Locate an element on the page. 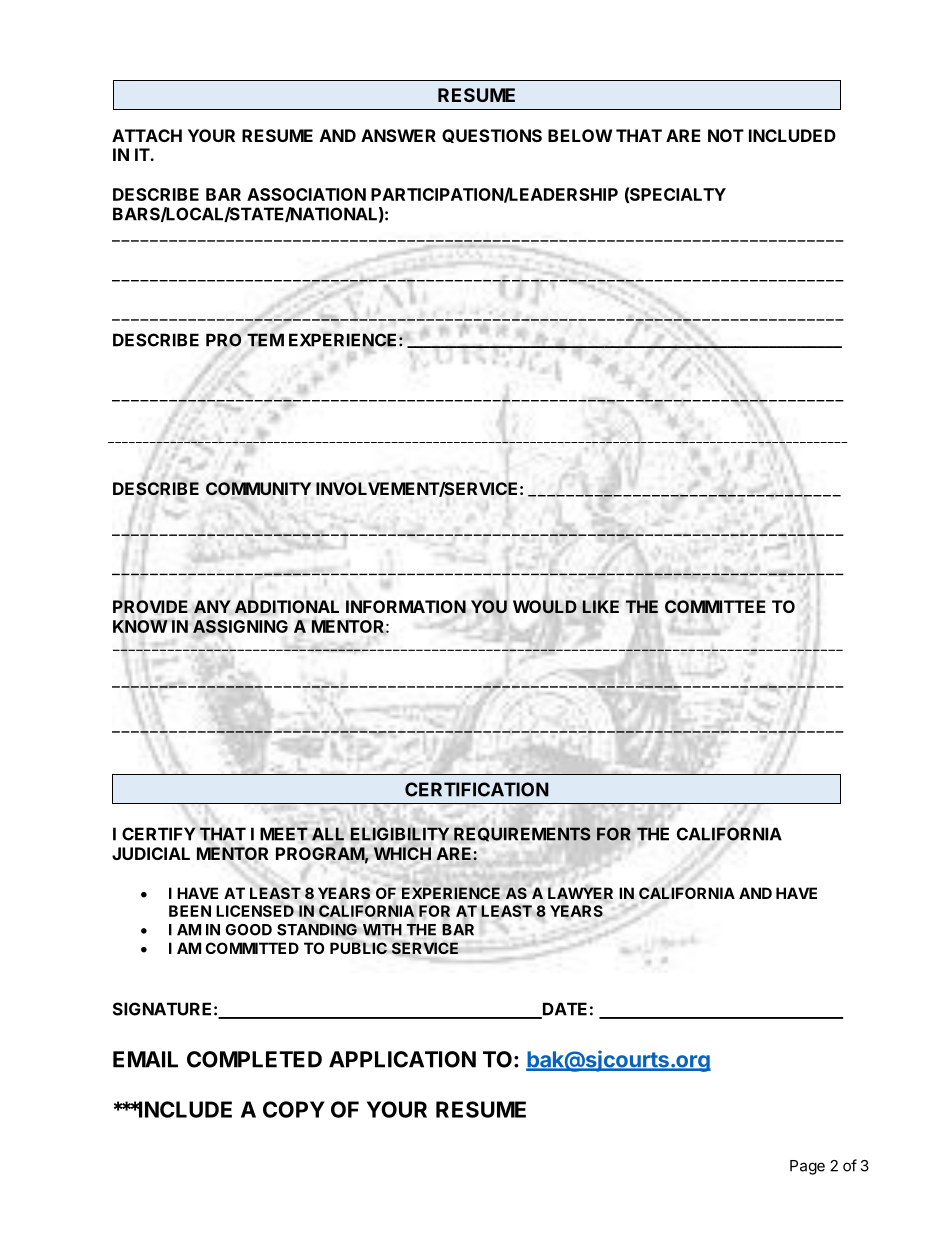 The image size is (952, 1233). LIKE is located at coordinates (600, 606).
